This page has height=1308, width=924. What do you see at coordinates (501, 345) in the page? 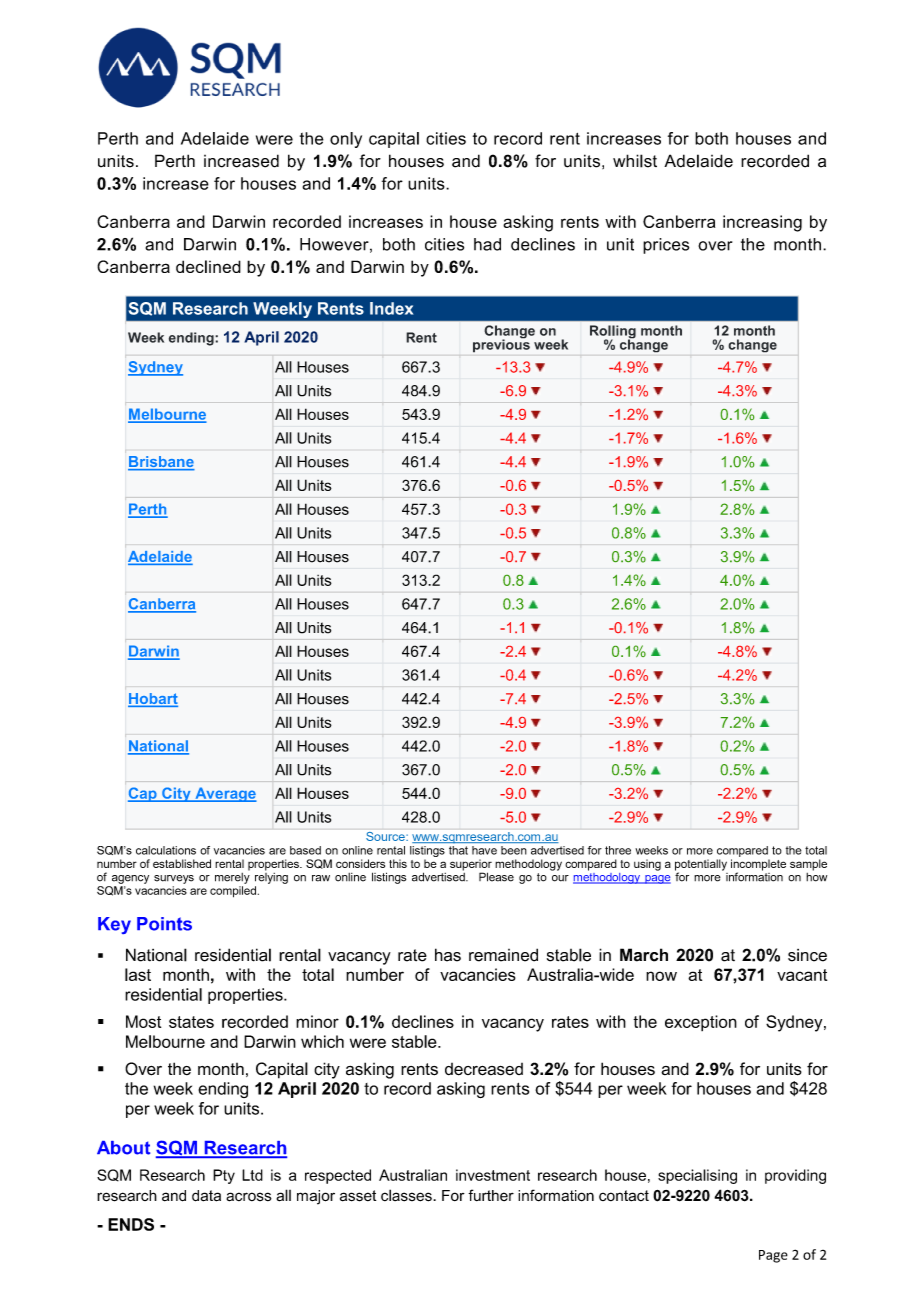
I see `previous` at bounding box center [501, 345].
